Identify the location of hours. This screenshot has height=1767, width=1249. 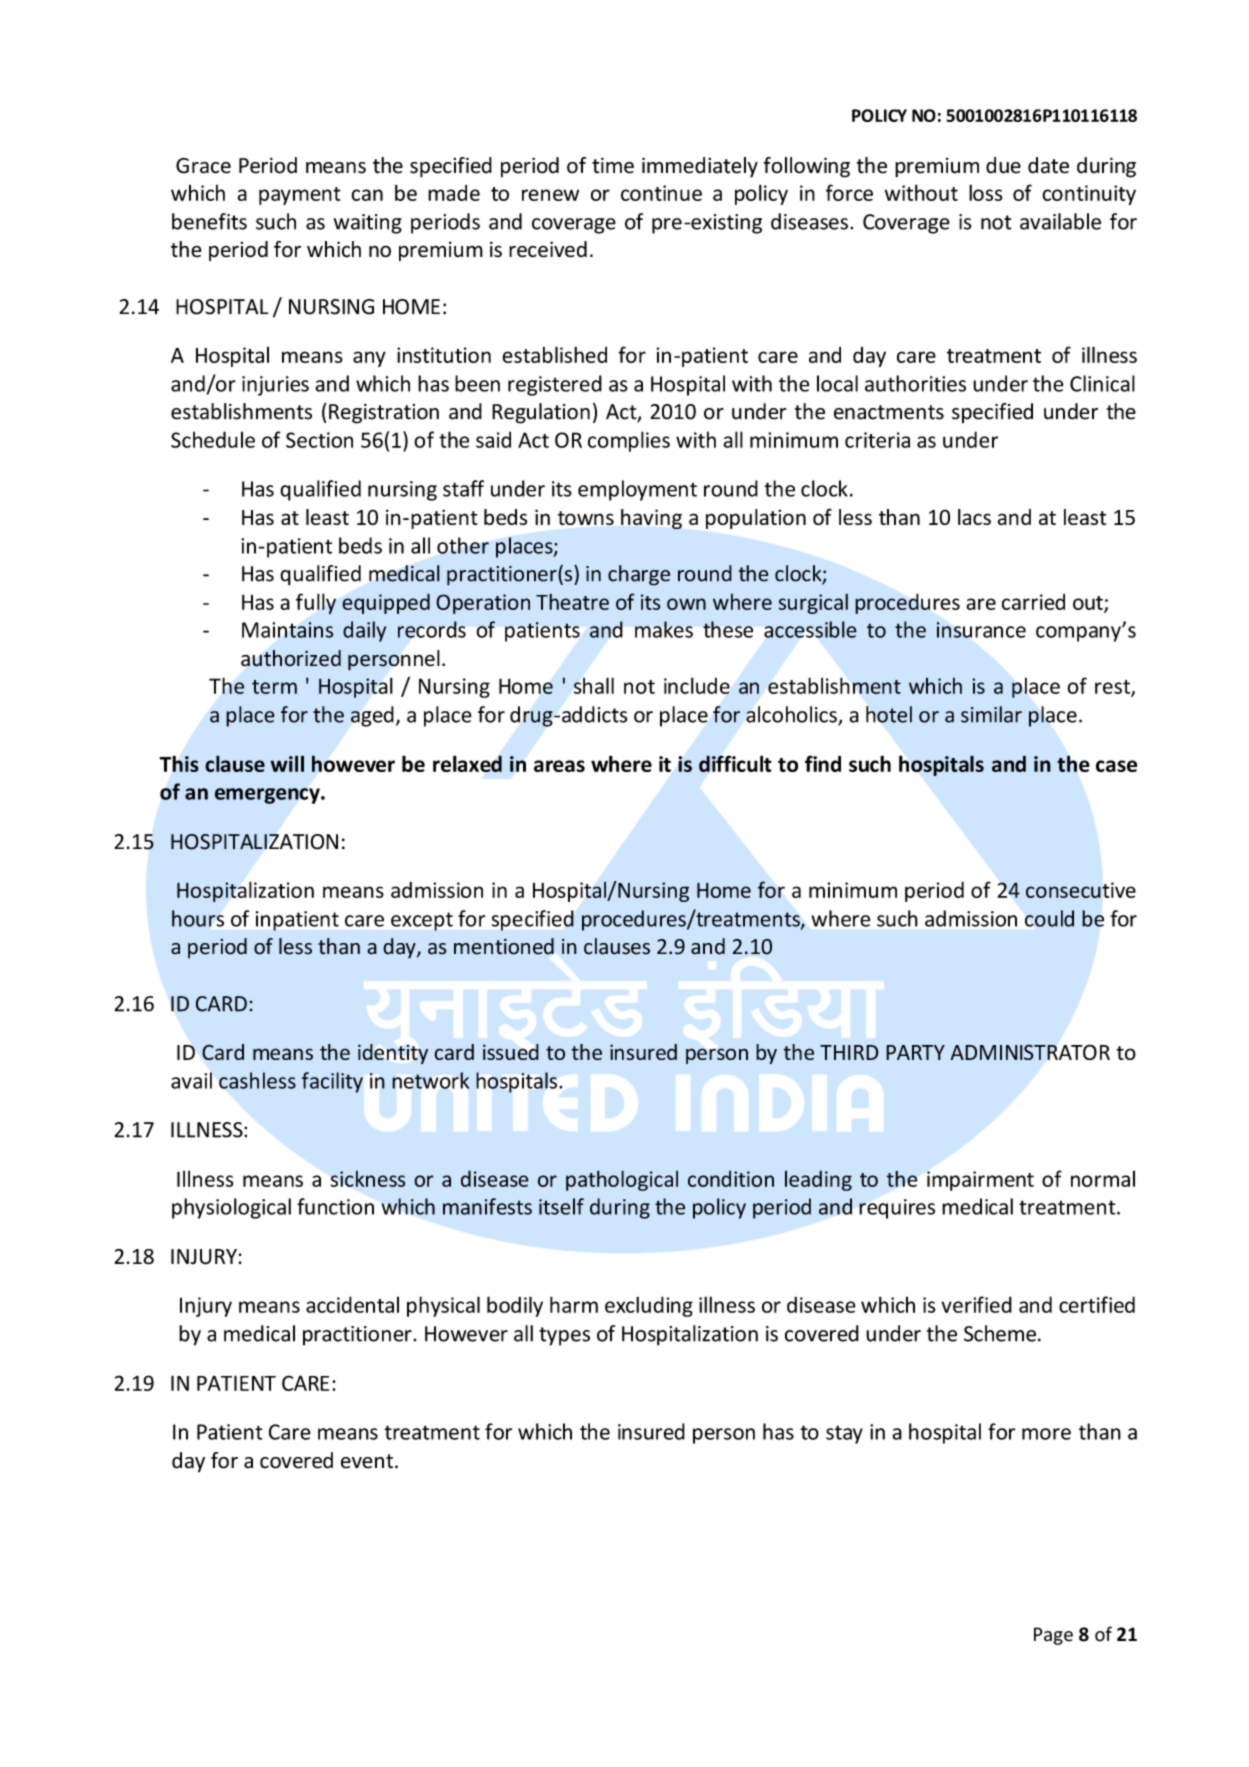
(198, 918).
